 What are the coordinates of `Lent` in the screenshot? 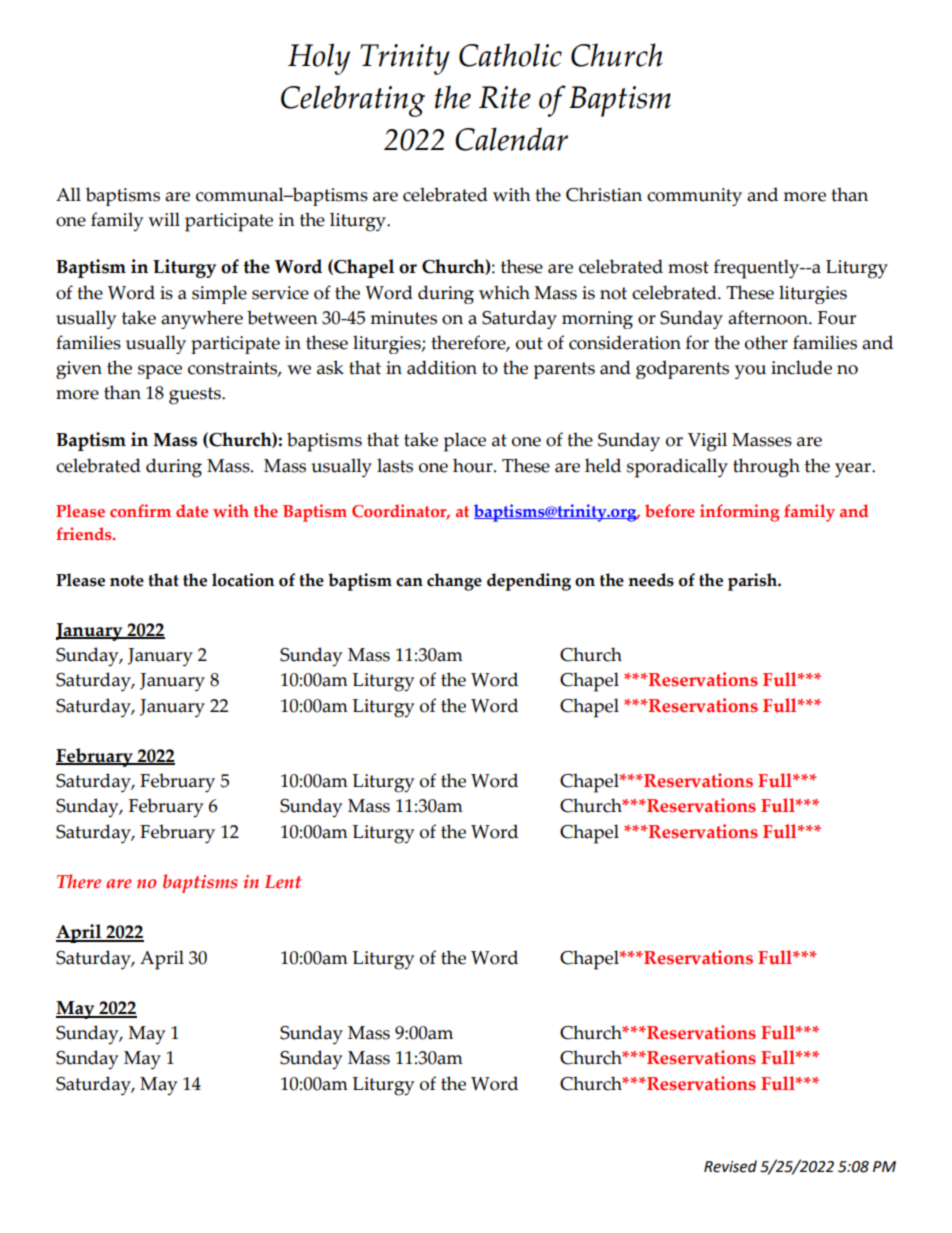 It's located at (283, 882).
